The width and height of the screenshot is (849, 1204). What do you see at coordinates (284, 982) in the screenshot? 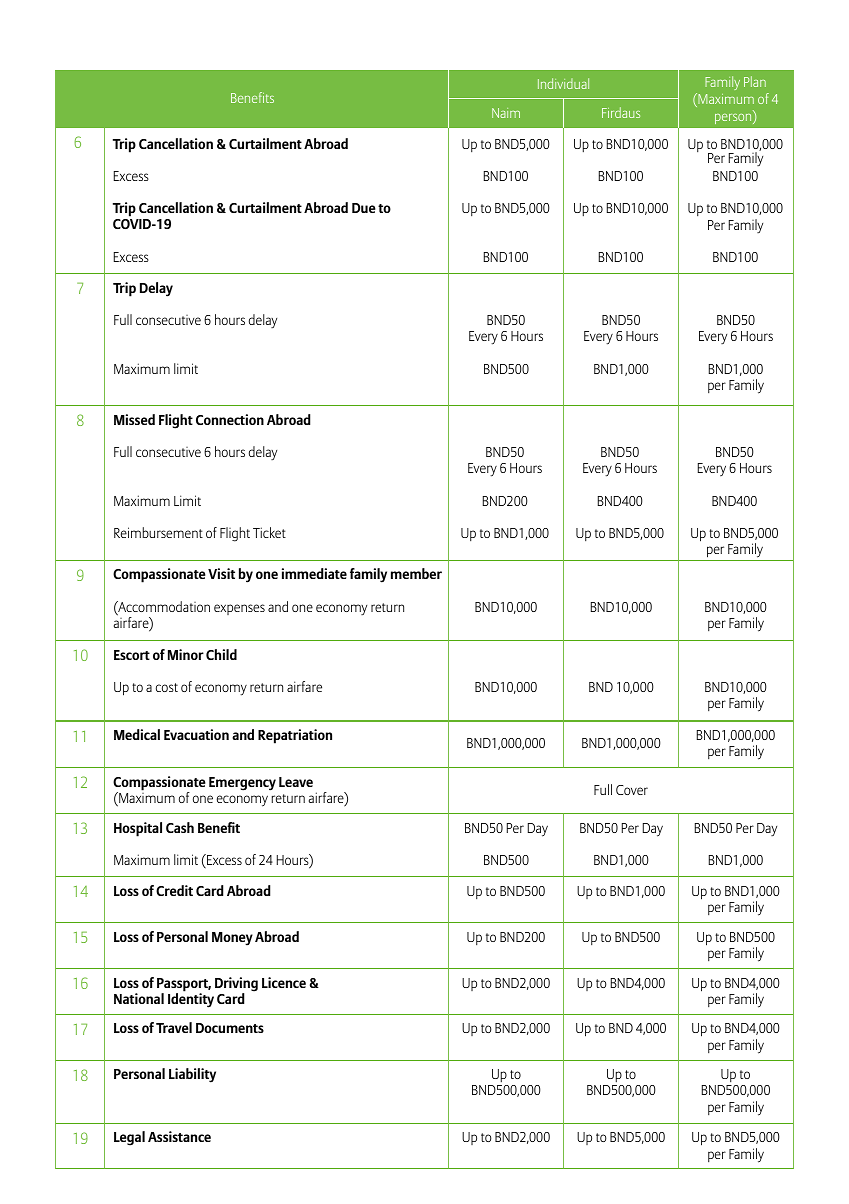
I see `Licence` at bounding box center [284, 982].
